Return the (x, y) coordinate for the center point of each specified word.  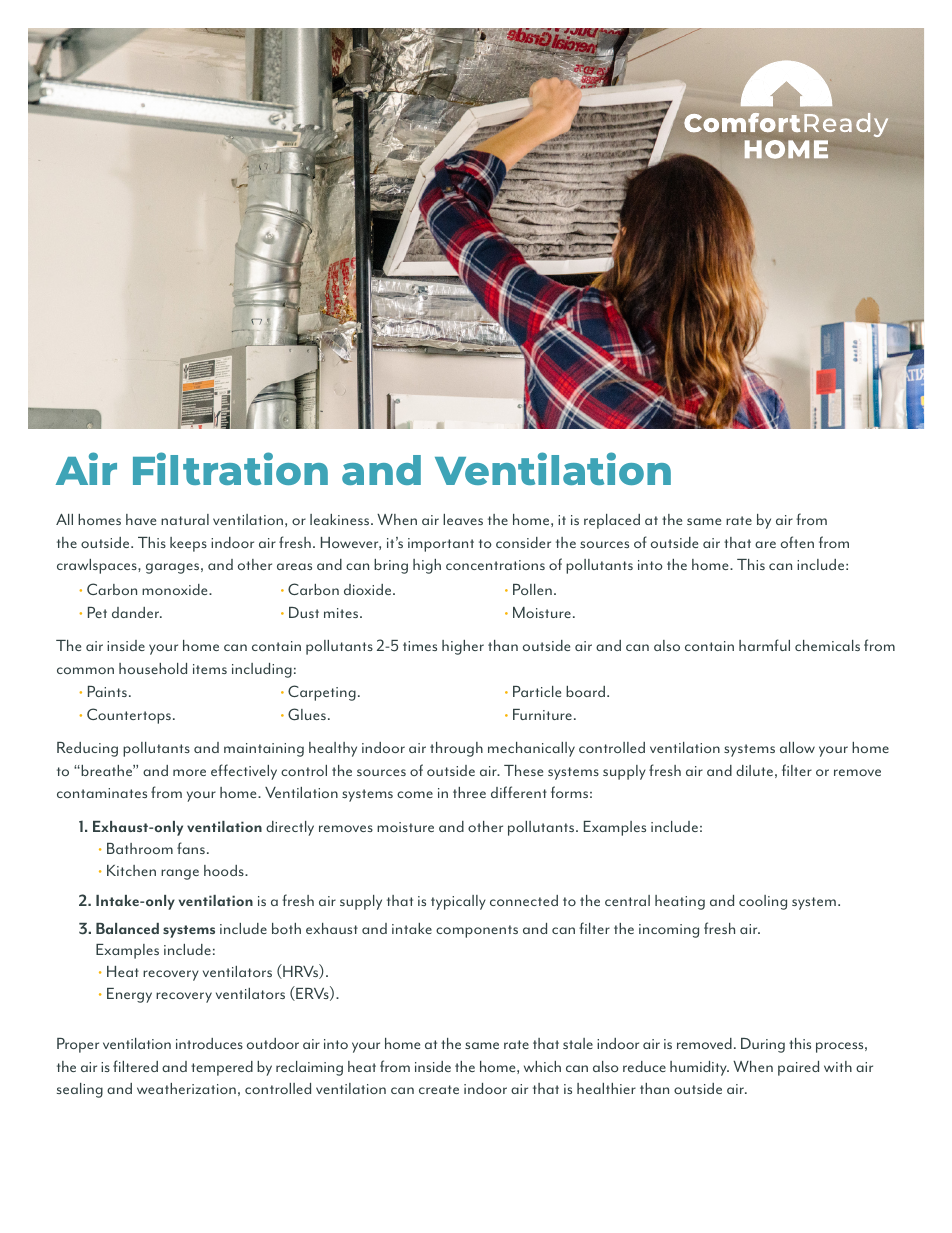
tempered (222, 1068)
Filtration (230, 468)
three (469, 792)
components (477, 931)
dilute (754, 770)
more (189, 772)
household (153, 668)
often (797, 542)
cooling (763, 902)
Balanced (127, 928)
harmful (764, 645)
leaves (463, 519)
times (420, 646)
